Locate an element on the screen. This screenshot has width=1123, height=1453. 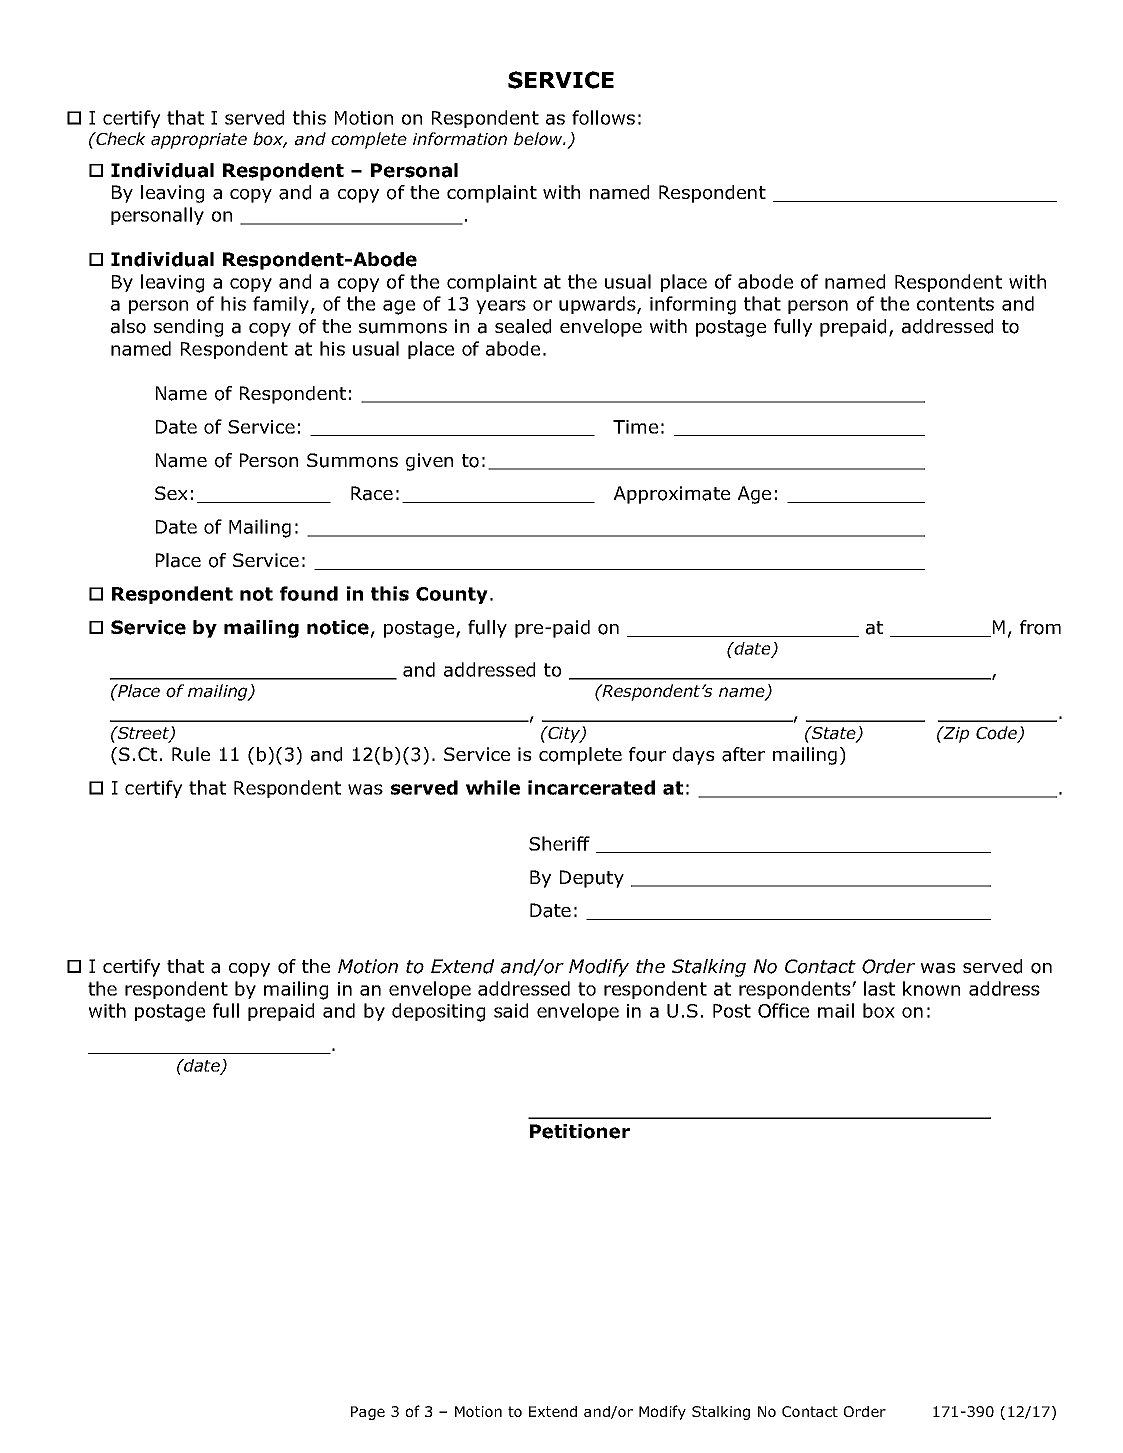
Page is located at coordinates (368, 1413).
